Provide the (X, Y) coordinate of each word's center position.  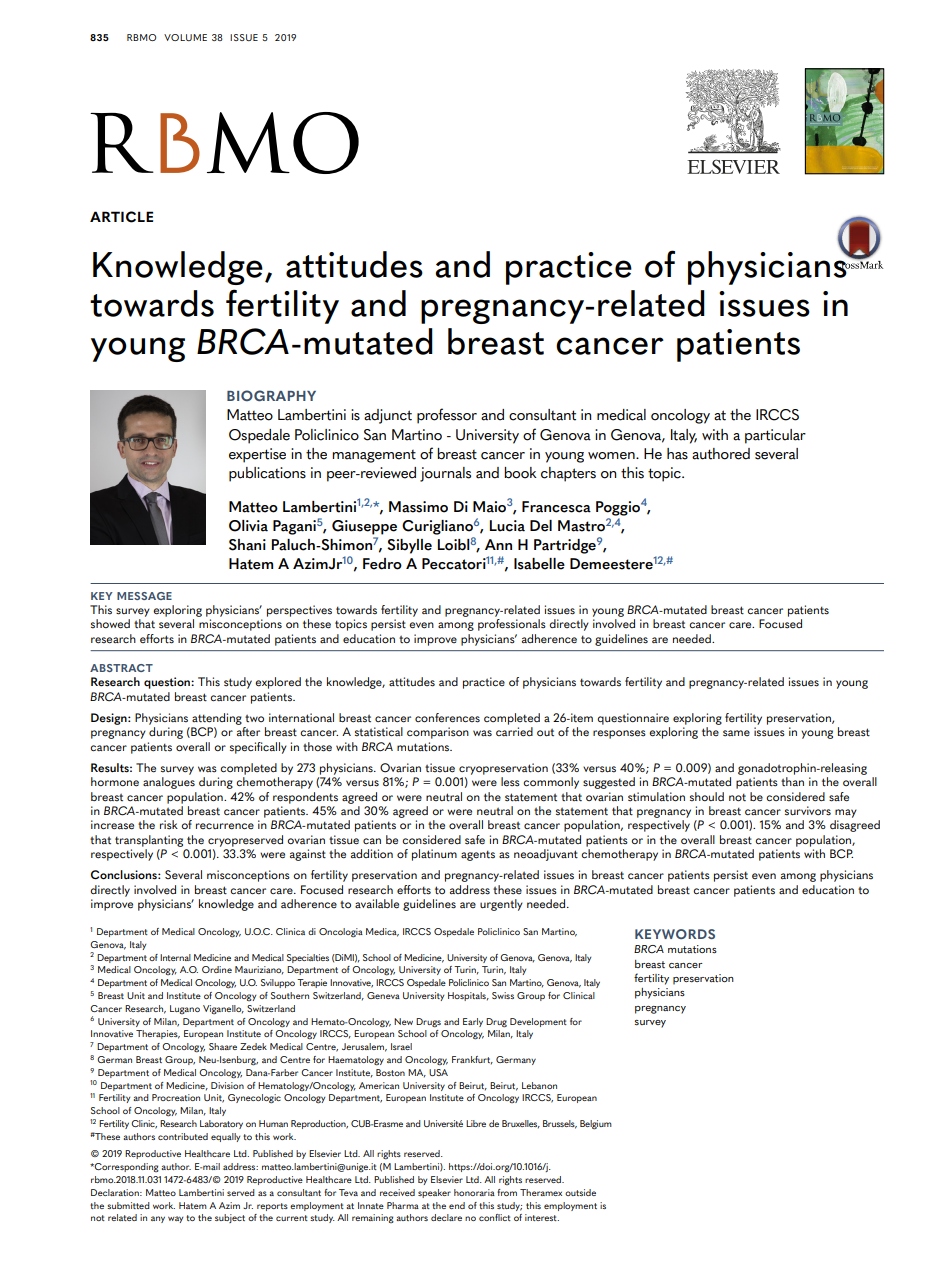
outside (580, 1192)
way (175, 1219)
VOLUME (185, 37)
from (507, 1192)
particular (775, 436)
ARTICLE (121, 217)
